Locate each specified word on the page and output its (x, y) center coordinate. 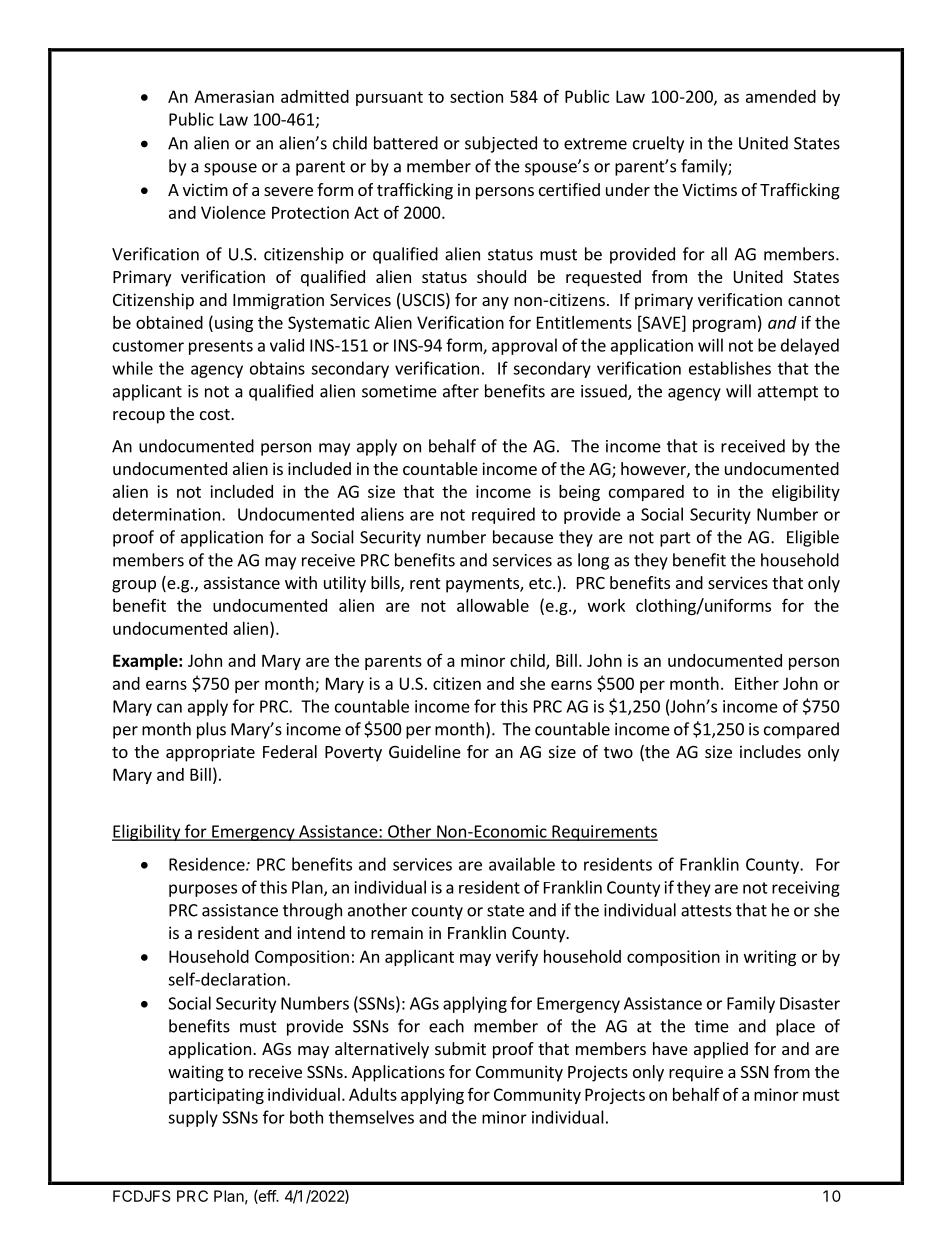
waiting (196, 1073)
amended (781, 96)
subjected (501, 144)
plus (211, 730)
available (522, 864)
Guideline (425, 751)
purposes (203, 890)
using (234, 324)
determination (166, 514)
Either (757, 683)
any (495, 303)
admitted (315, 96)
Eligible (813, 538)
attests (706, 911)
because (523, 537)
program (724, 325)
